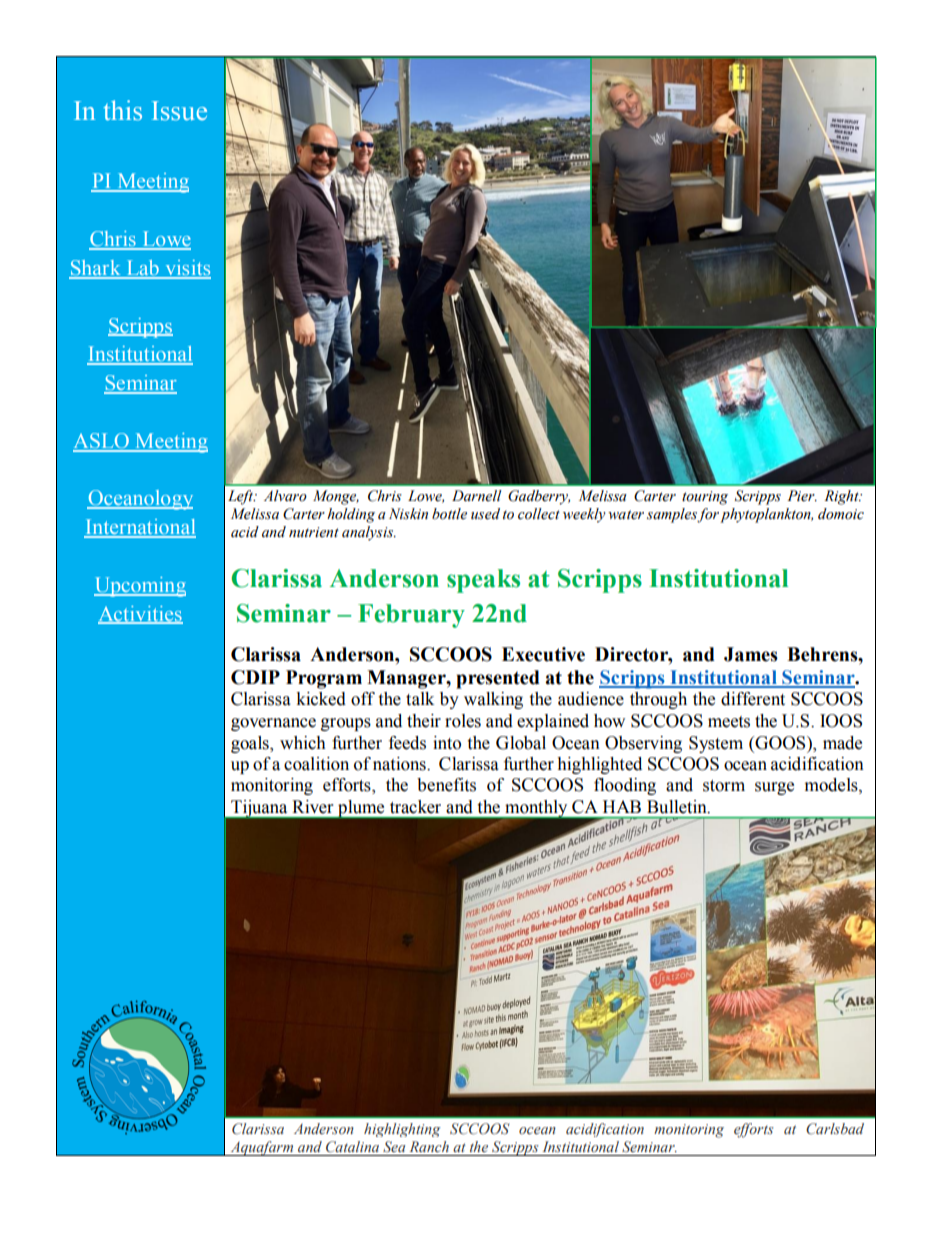 This screenshot has width=952, height=1233. Describe the element at coordinates (394, 1146) in the screenshot. I see `Sea` at that location.
